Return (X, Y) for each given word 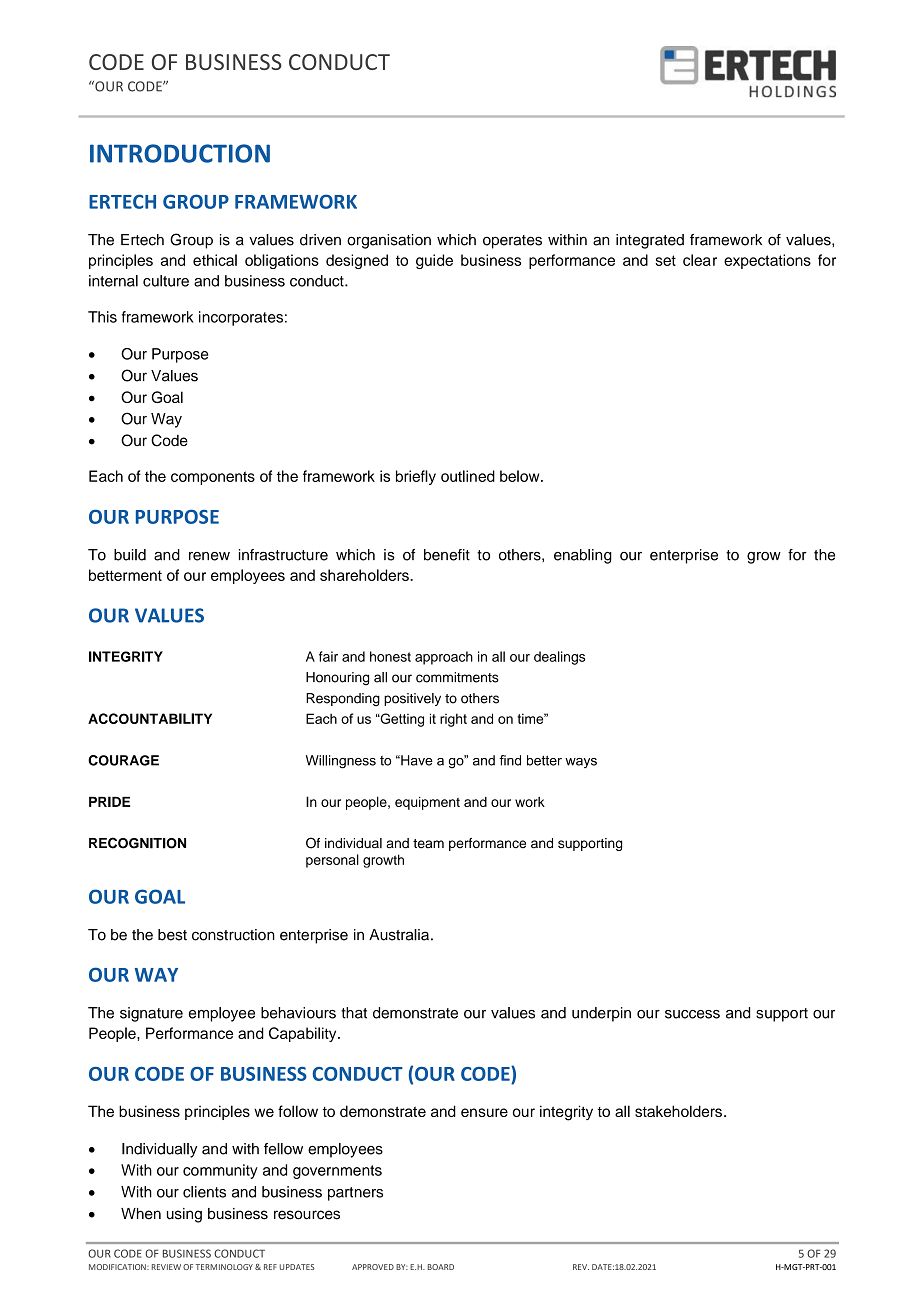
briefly (416, 477)
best (172, 935)
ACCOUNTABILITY (150, 718)
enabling (583, 556)
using (184, 1215)
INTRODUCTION (180, 153)
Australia (399, 935)
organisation (389, 241)
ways (581, 763)
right (453, 720)
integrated (650, 241)
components (213, 478)
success (692, 1014)
